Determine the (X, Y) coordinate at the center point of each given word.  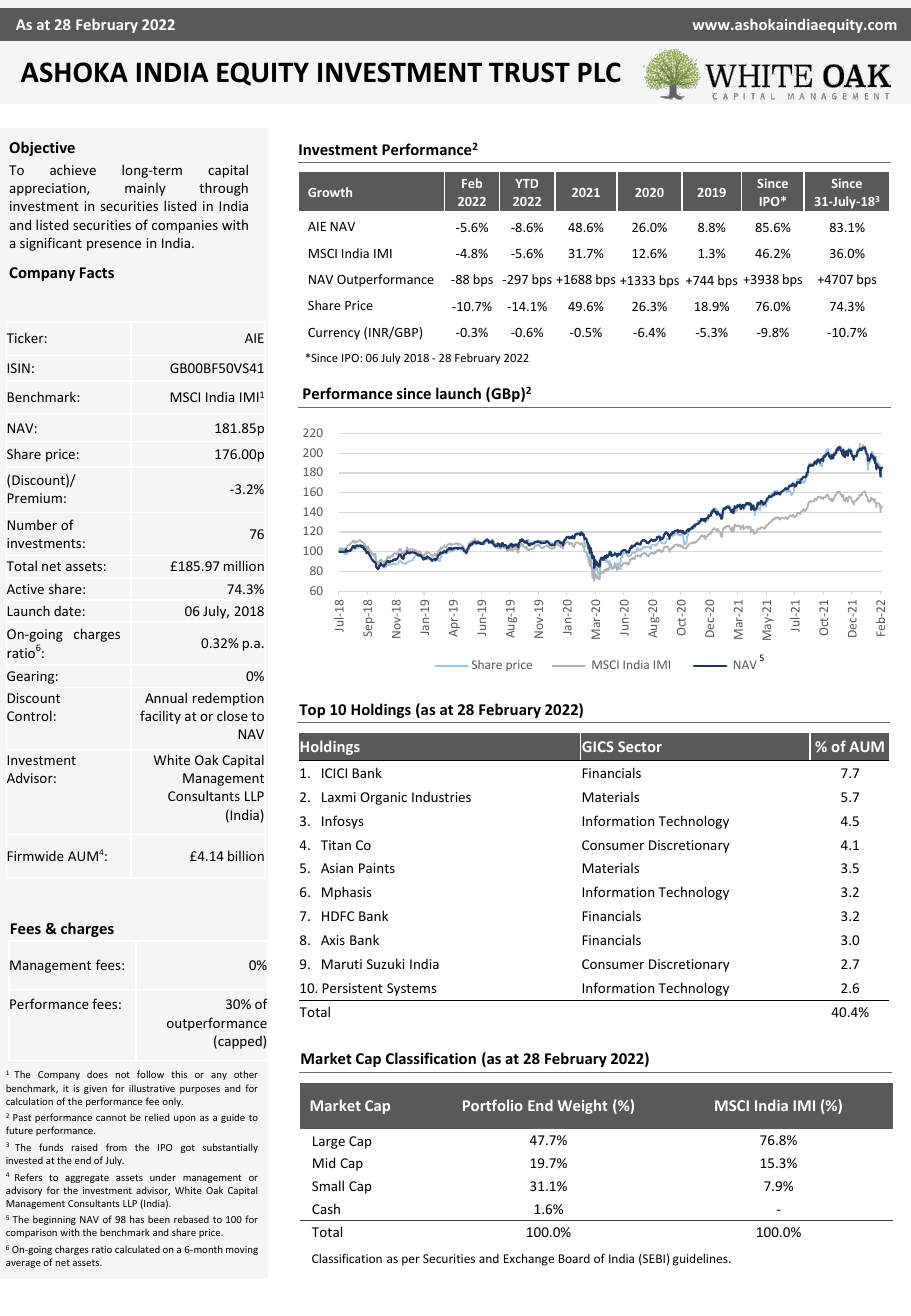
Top (312, 711)
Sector (640, 746)
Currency (334, 334)
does (97, 1074)
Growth (330, 192)
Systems (412, 989)
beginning (54, 1220)
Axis (333, 940)
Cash (326, 1208)
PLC (599, 72)
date (67, 611)
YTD (526, 183)
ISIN (18, 368)
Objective (42, 148)
